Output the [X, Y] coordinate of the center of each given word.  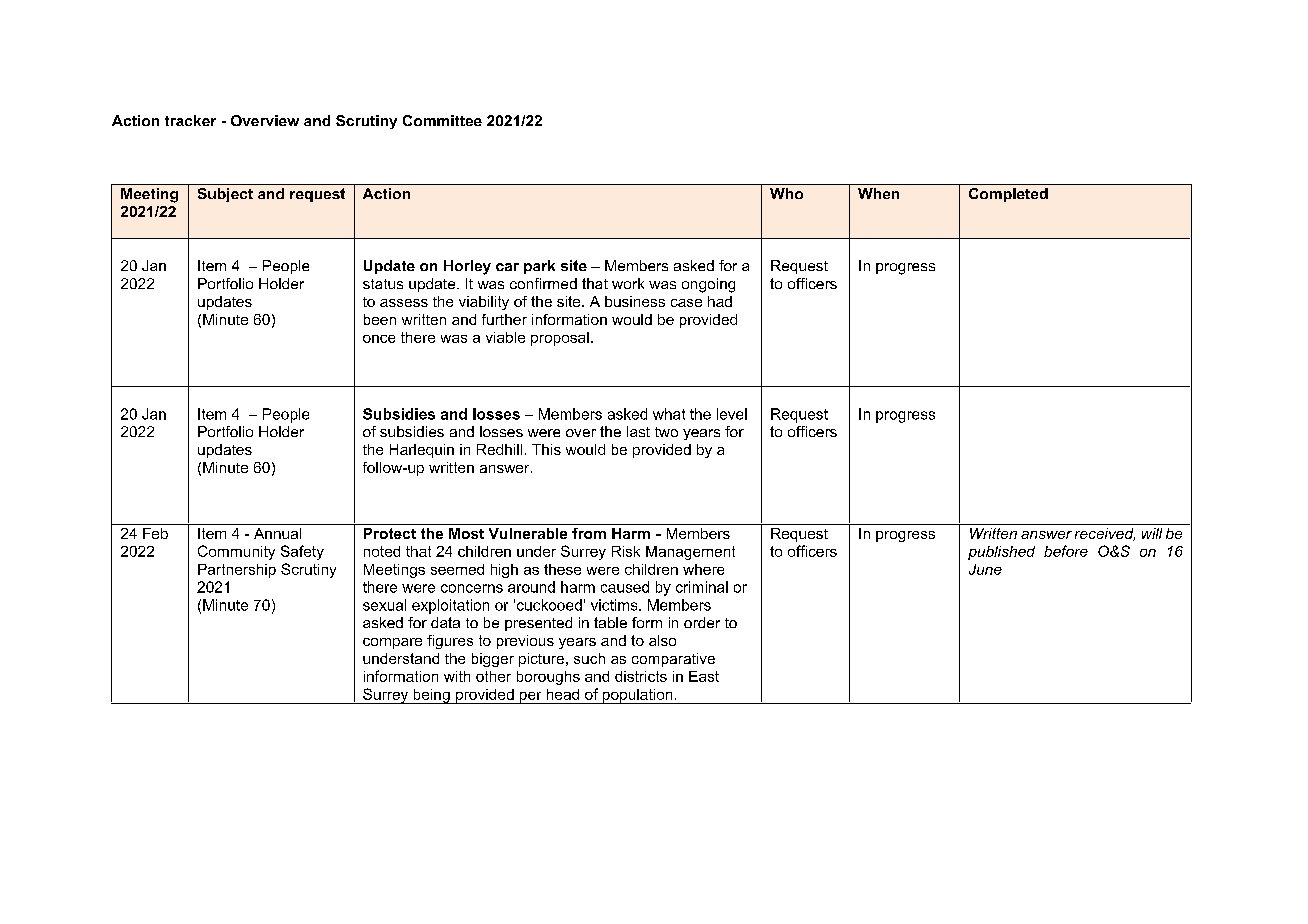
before [1066, 551]
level [732, 414]
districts [641, 676]
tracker [190, 120]
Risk [626, 551]
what [669, 414]
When [878, 193]
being [431, 696]
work [628, 283]
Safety [302, 552]
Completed [1008, 195]
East [704, 676]
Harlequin [422, 451]
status [383, 284]
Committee [442, 120]
